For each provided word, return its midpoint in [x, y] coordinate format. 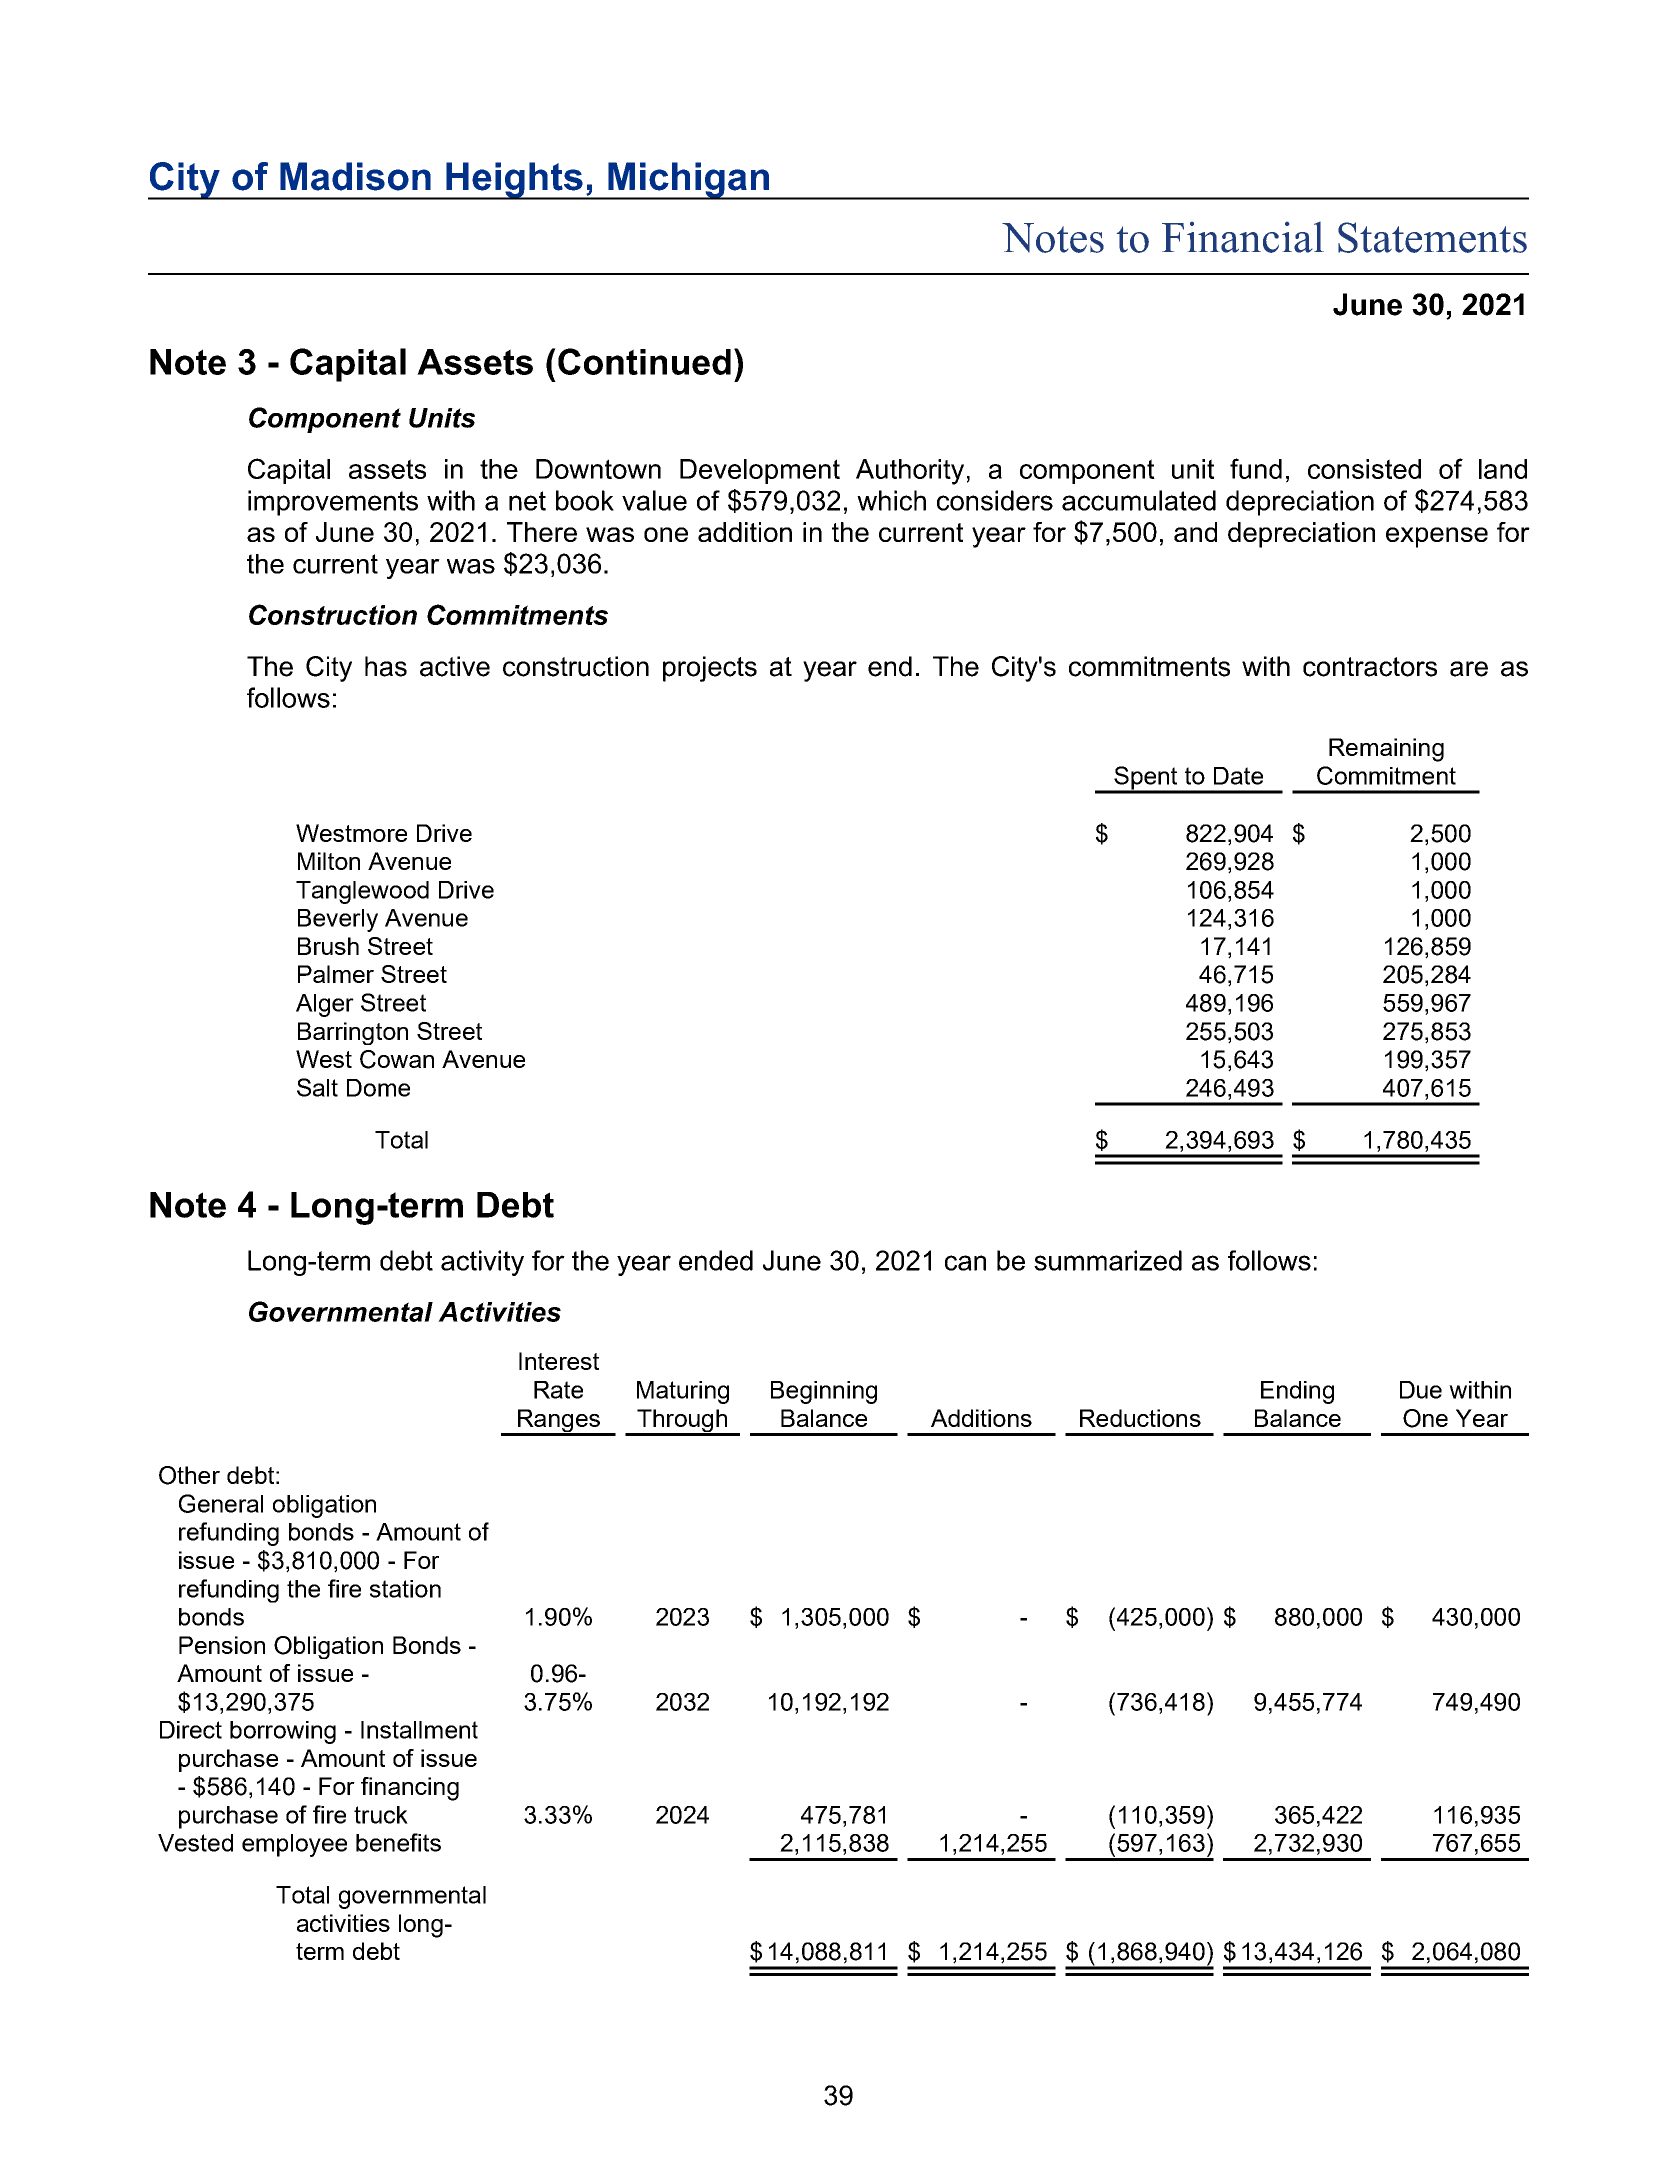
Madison [355, 176]
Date [1238, 776]
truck [381, 1815]
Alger [325, 1005]
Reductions [1140, 1418]
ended [716, 1260]
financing [410, 1789]
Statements [1432, 237]
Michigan [688, 181]
